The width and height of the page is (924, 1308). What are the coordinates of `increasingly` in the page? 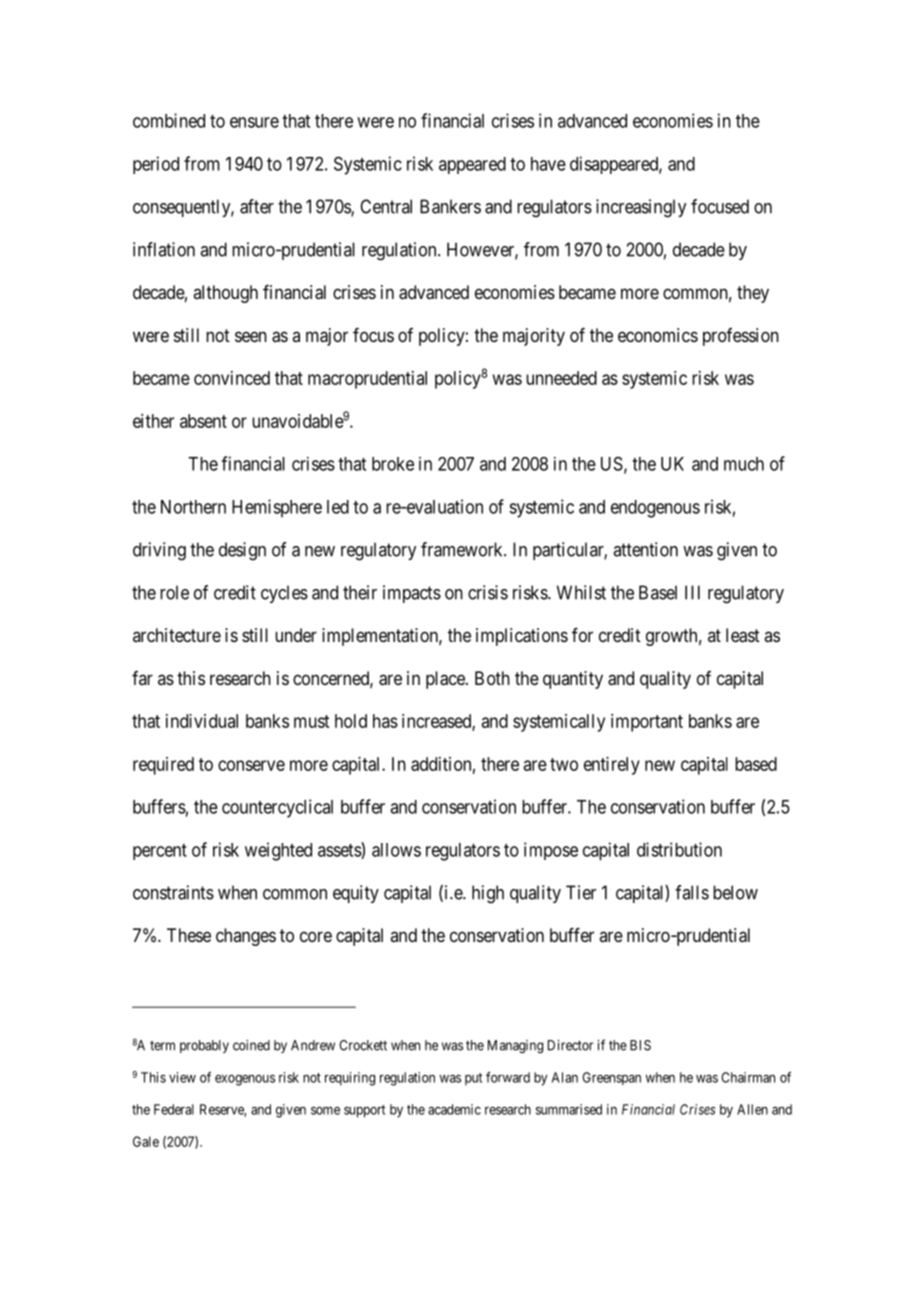 It's located at (641, 208).
